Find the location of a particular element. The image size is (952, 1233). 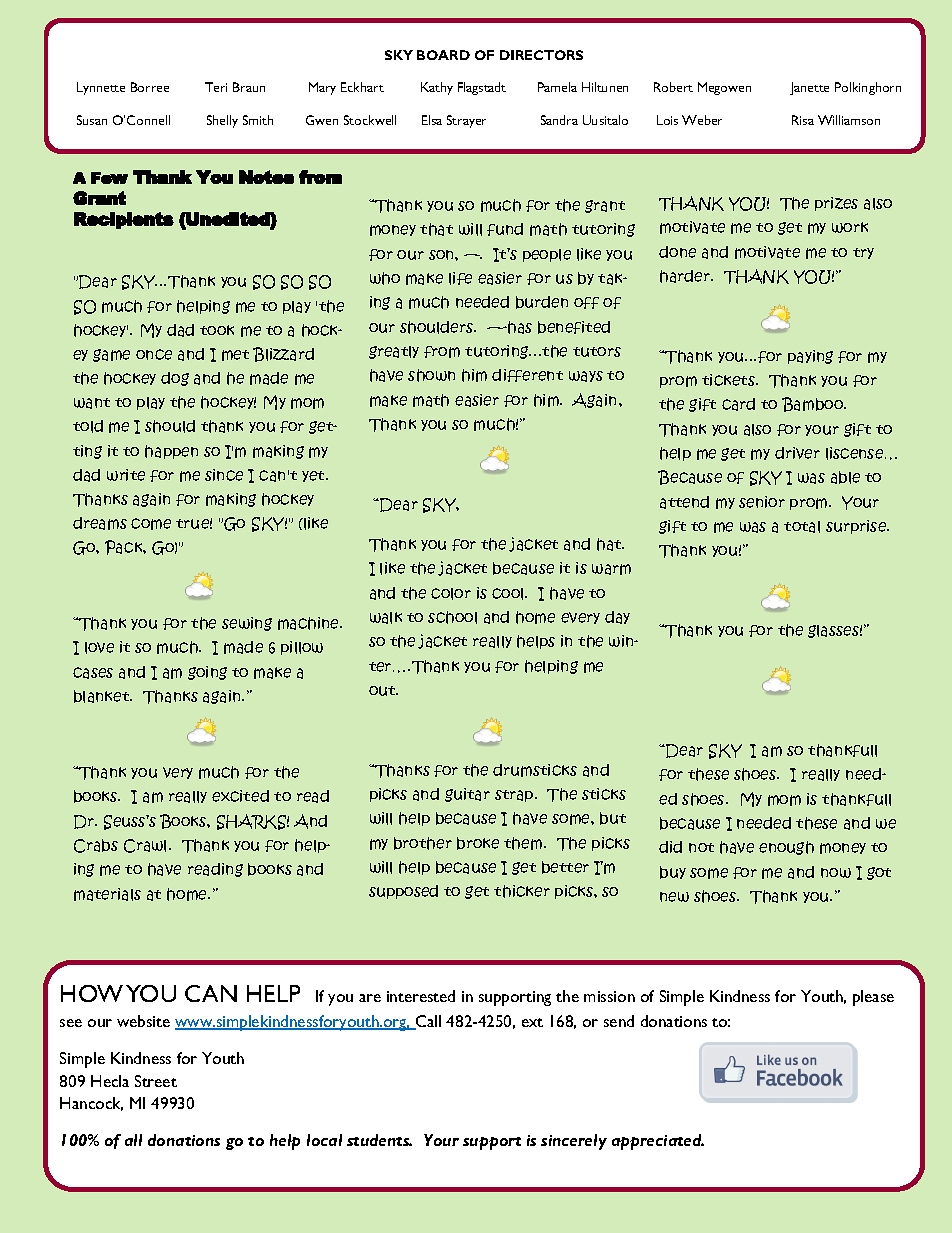

Risa is located at coordinates (803, 120).
